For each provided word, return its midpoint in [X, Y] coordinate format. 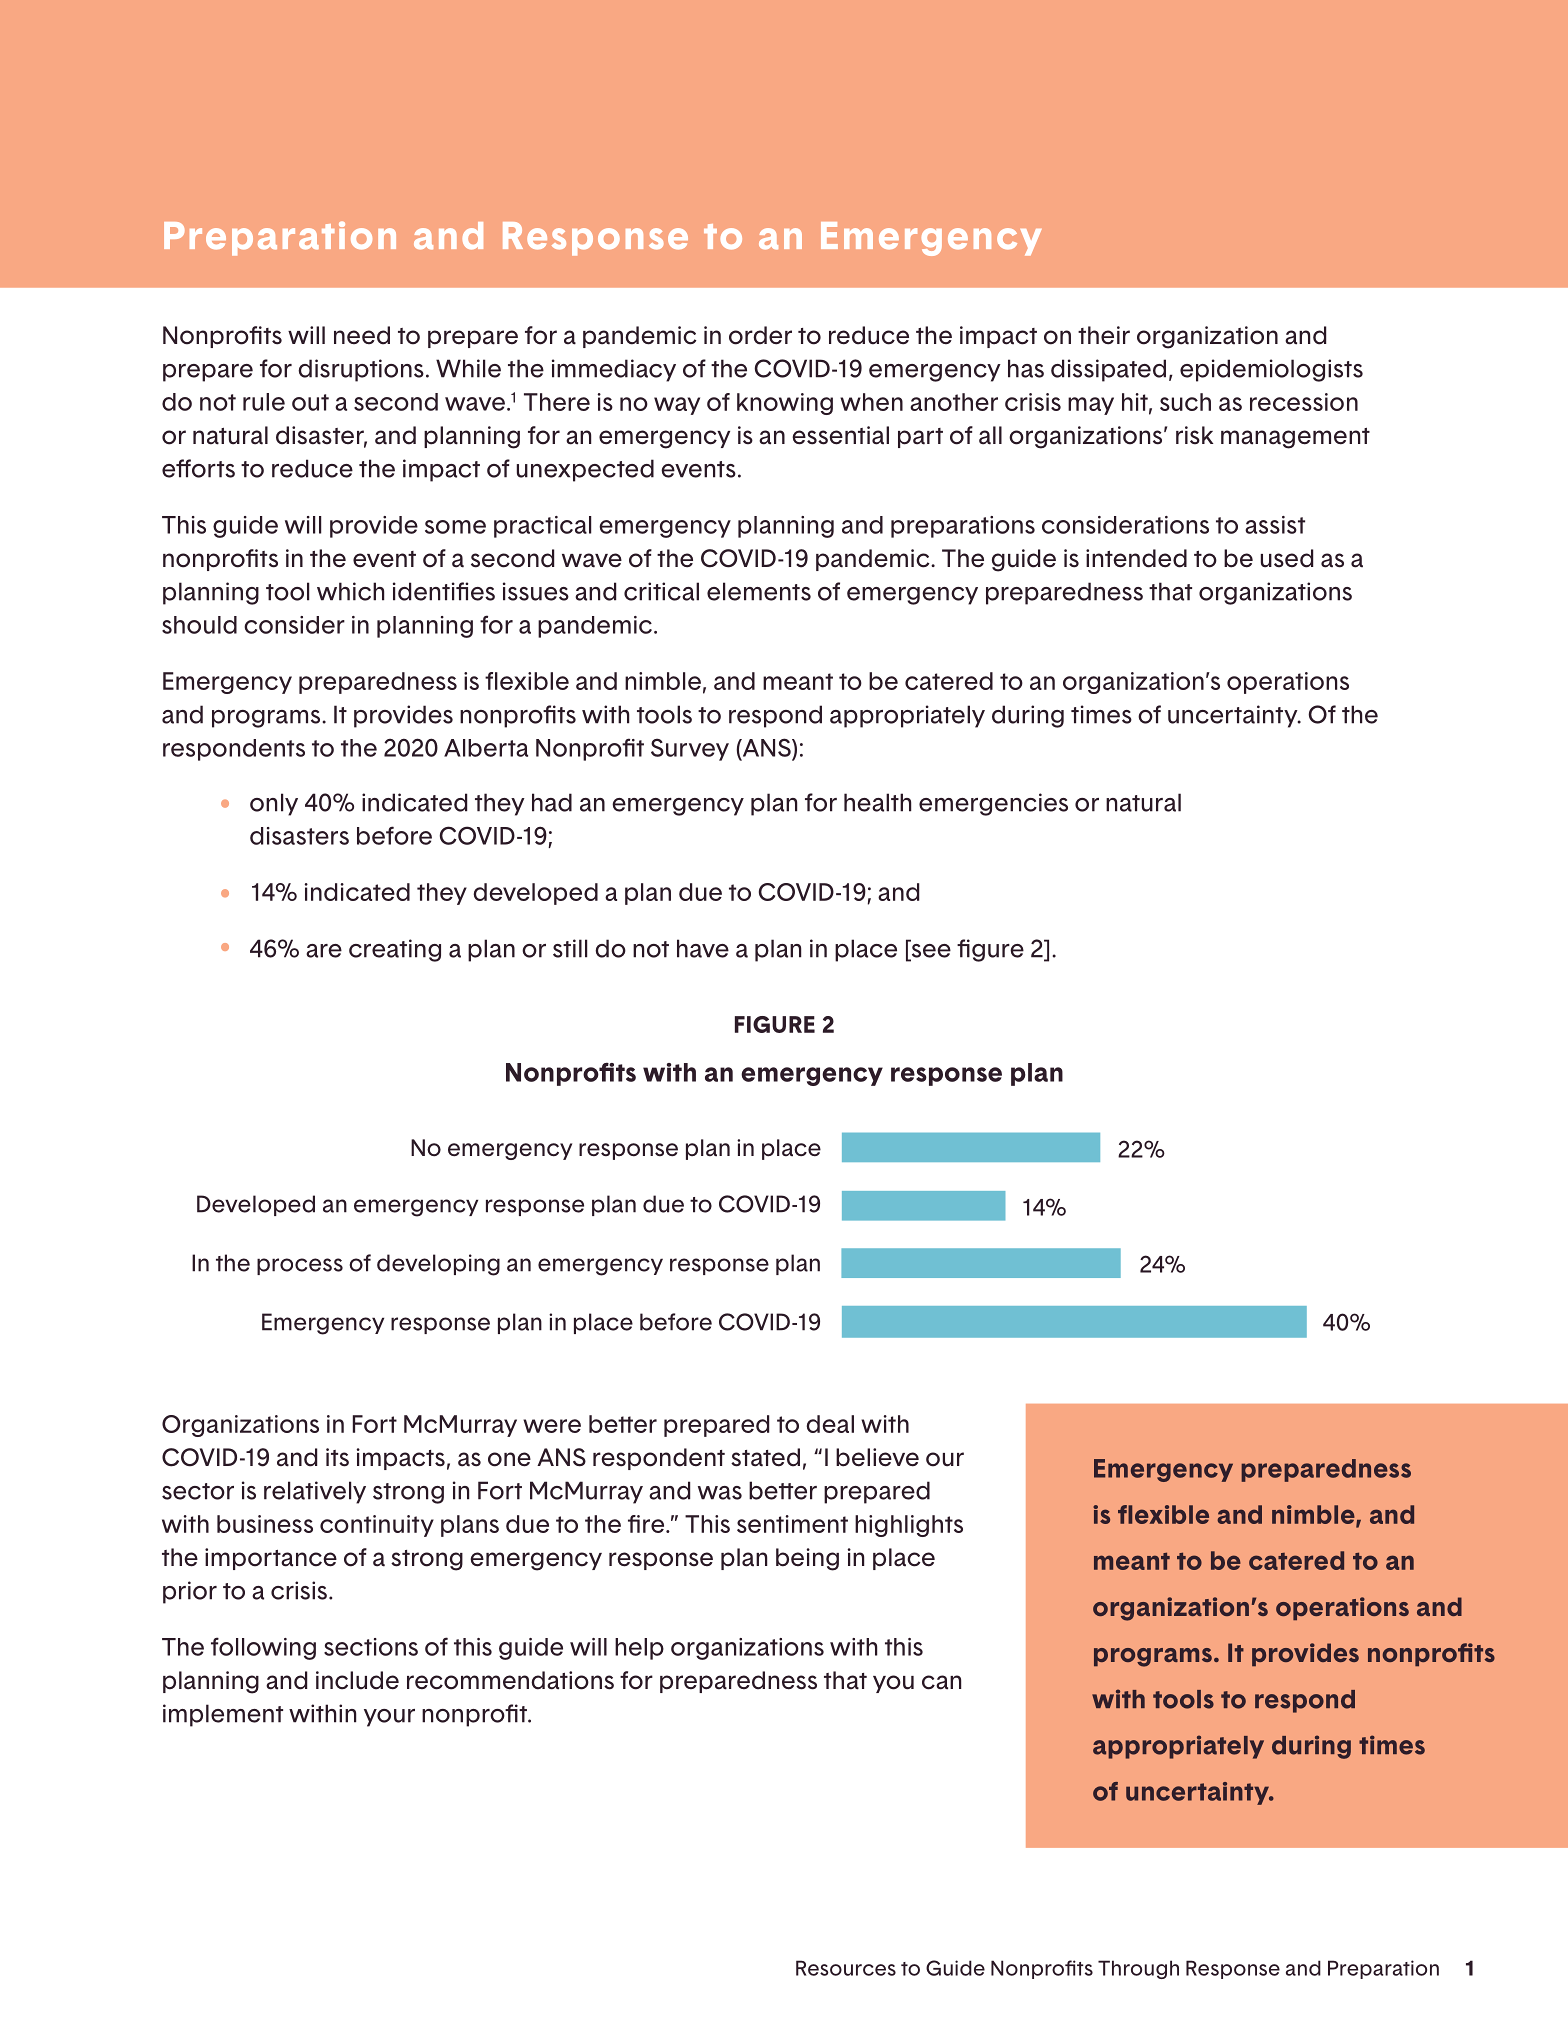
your [389, 1718]
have [703, 948]
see [930, 950]
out [310, 402]
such [1185, 402]
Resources [846, 1968]
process [300, 1266]
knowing [785, 404]
